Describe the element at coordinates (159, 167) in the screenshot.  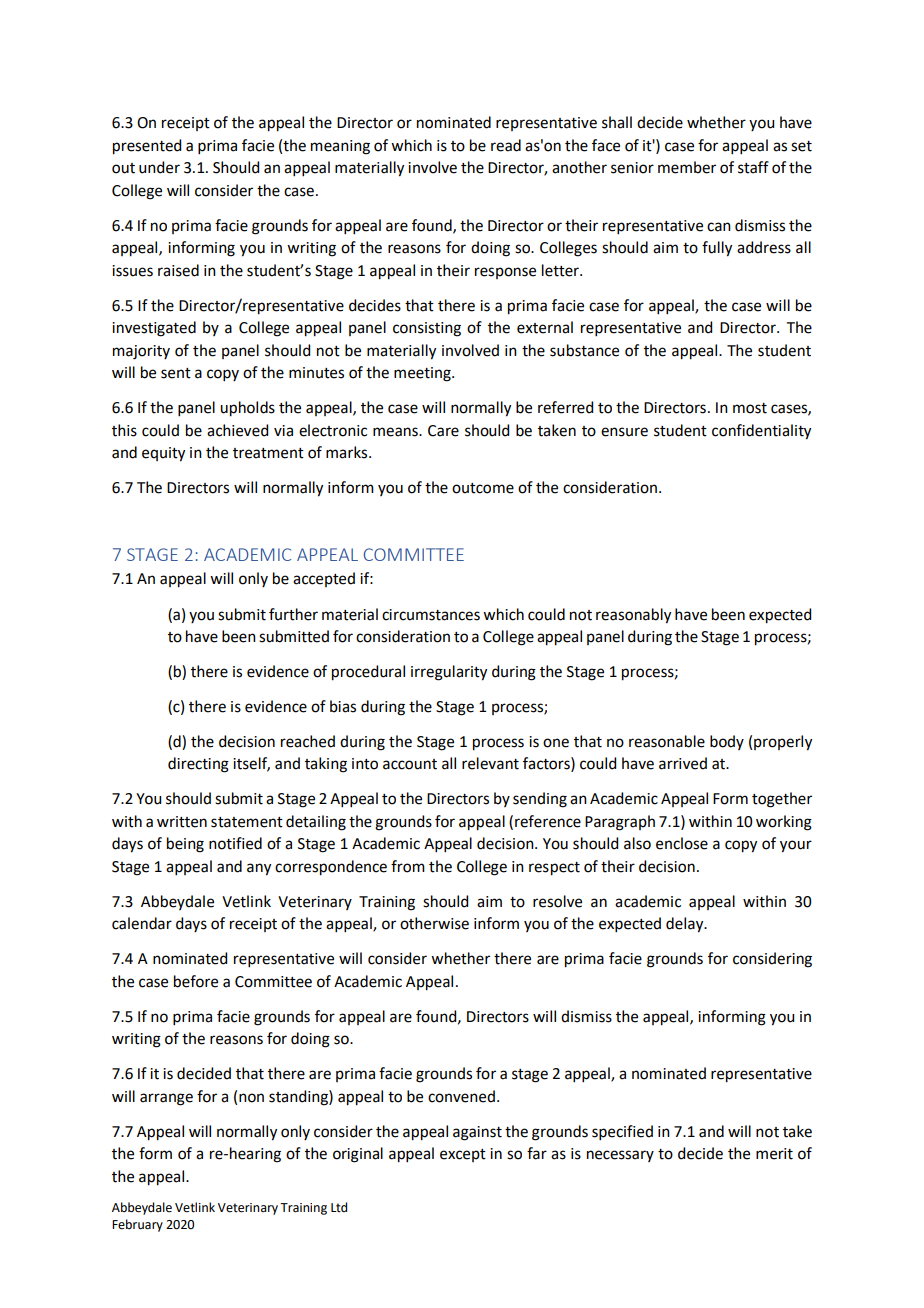
I see `under` at that location.
